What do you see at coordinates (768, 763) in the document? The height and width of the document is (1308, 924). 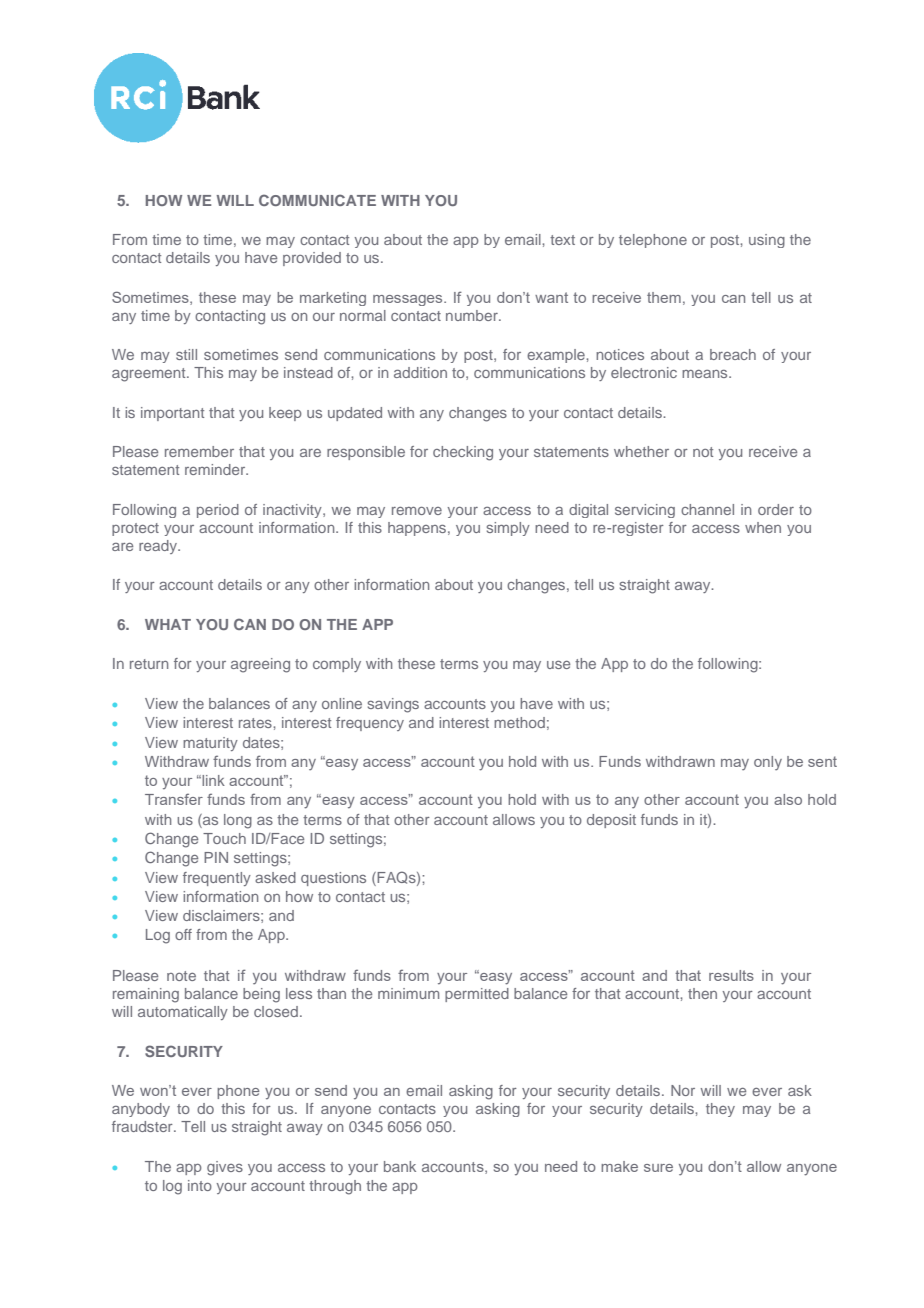 I see `only` at bounding box center [768, 763].
